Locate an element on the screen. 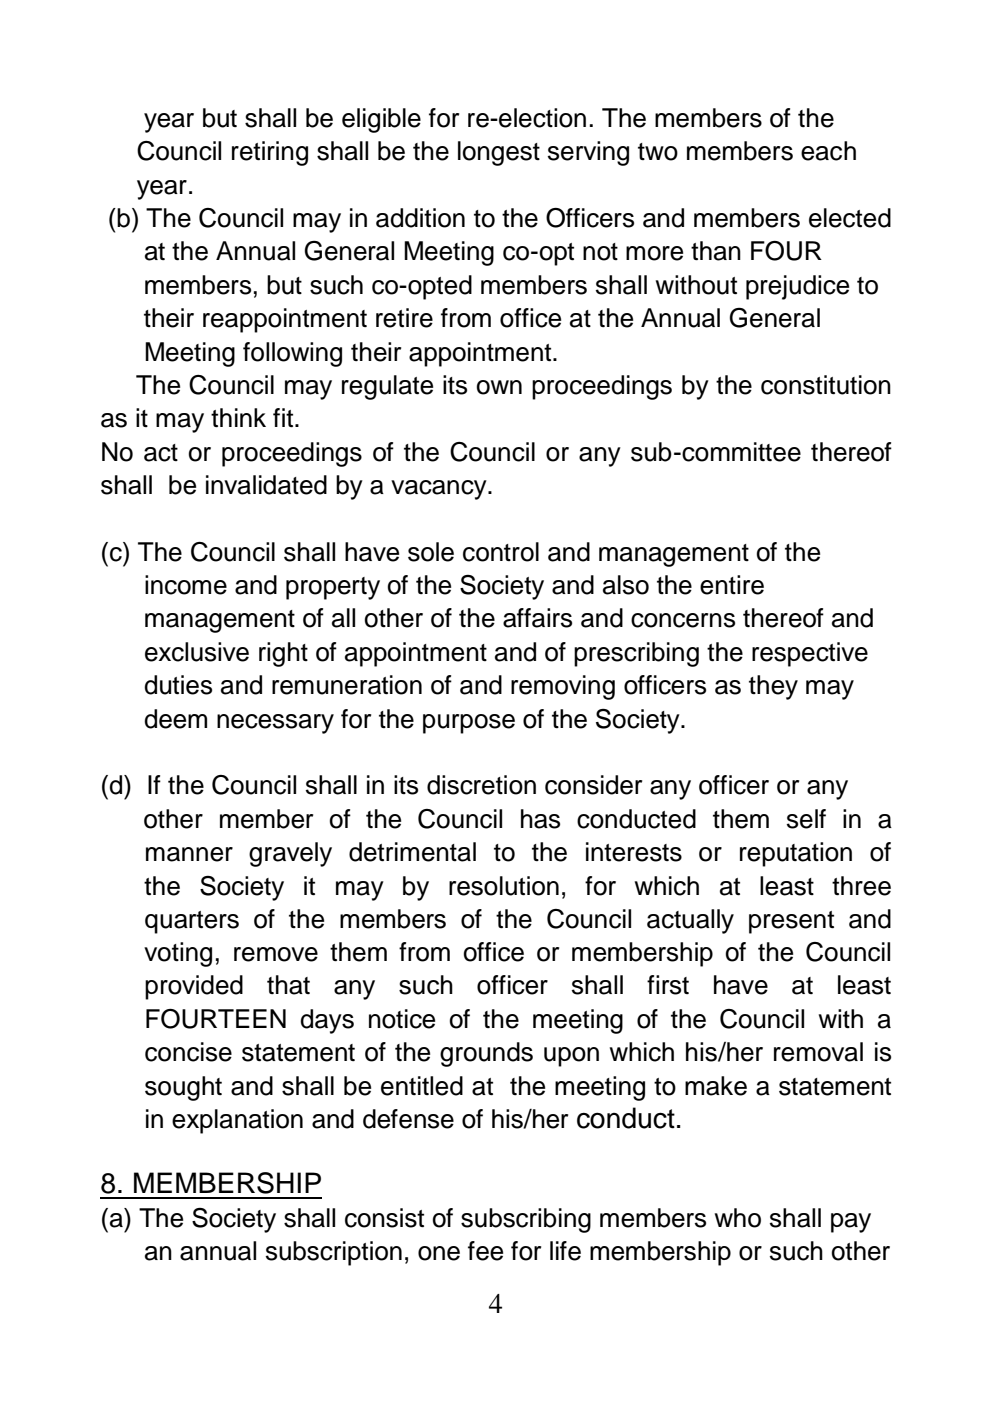 This screenshot has width=992, height=1404. longest is located at coordinates (499, 153).
